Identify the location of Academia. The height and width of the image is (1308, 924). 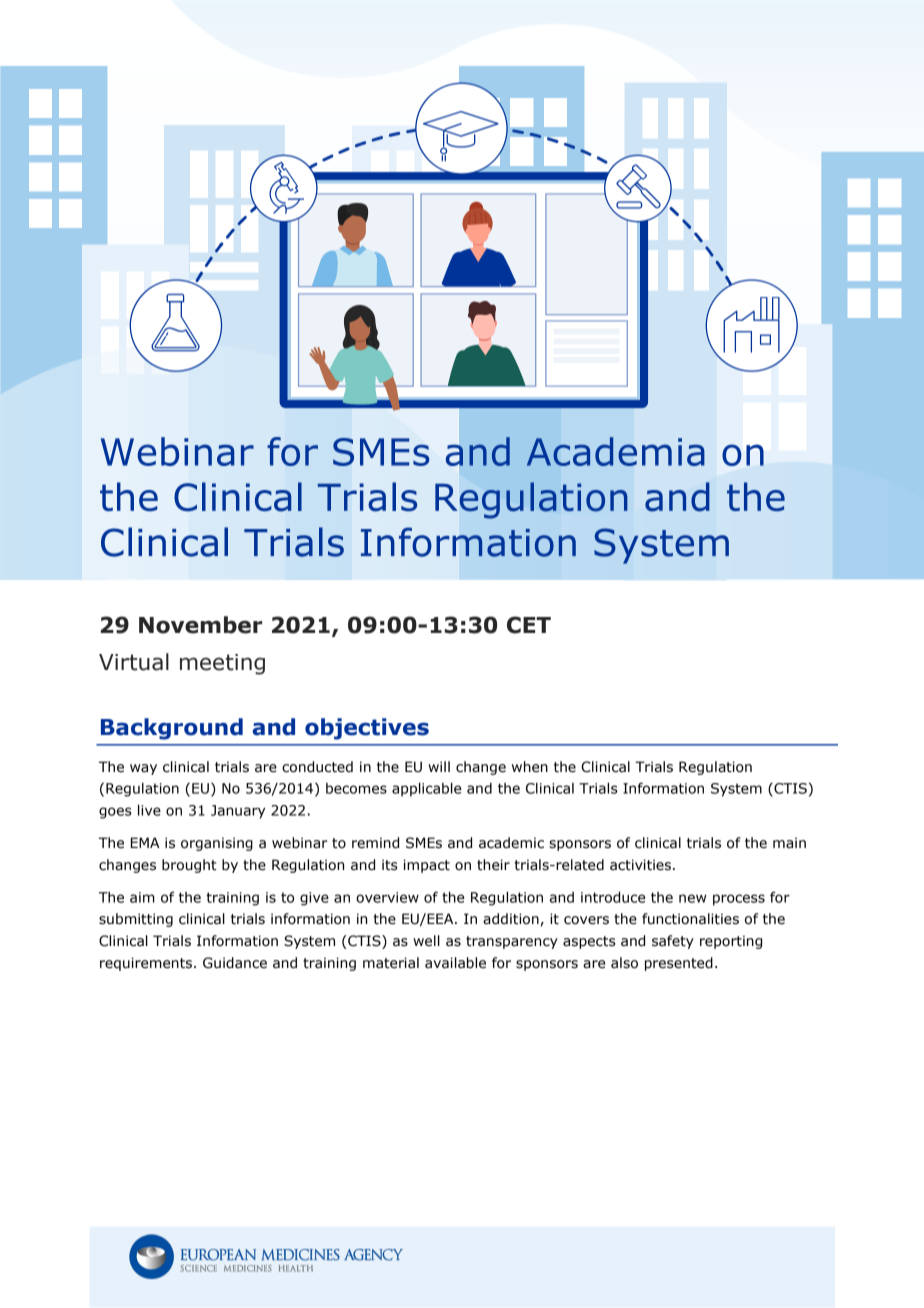
(615, 451).
